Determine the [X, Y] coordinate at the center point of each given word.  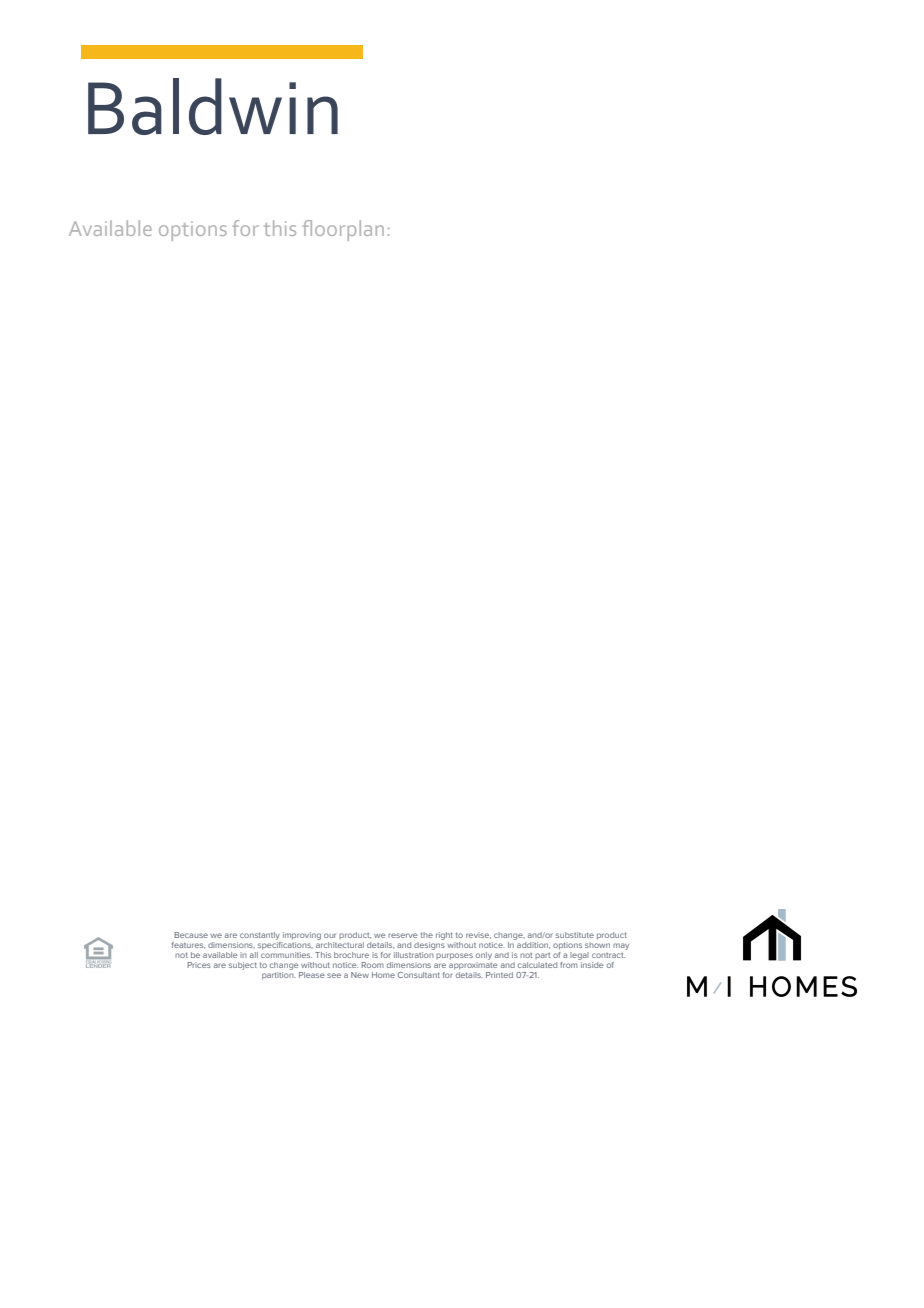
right [444, 936]
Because [191, 935]
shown [597, 943]
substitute [575, 935]
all [254, 955]
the [427, 935]
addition [532, 944]
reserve [403, 935]
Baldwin [213, 106]
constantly [260, 936]
